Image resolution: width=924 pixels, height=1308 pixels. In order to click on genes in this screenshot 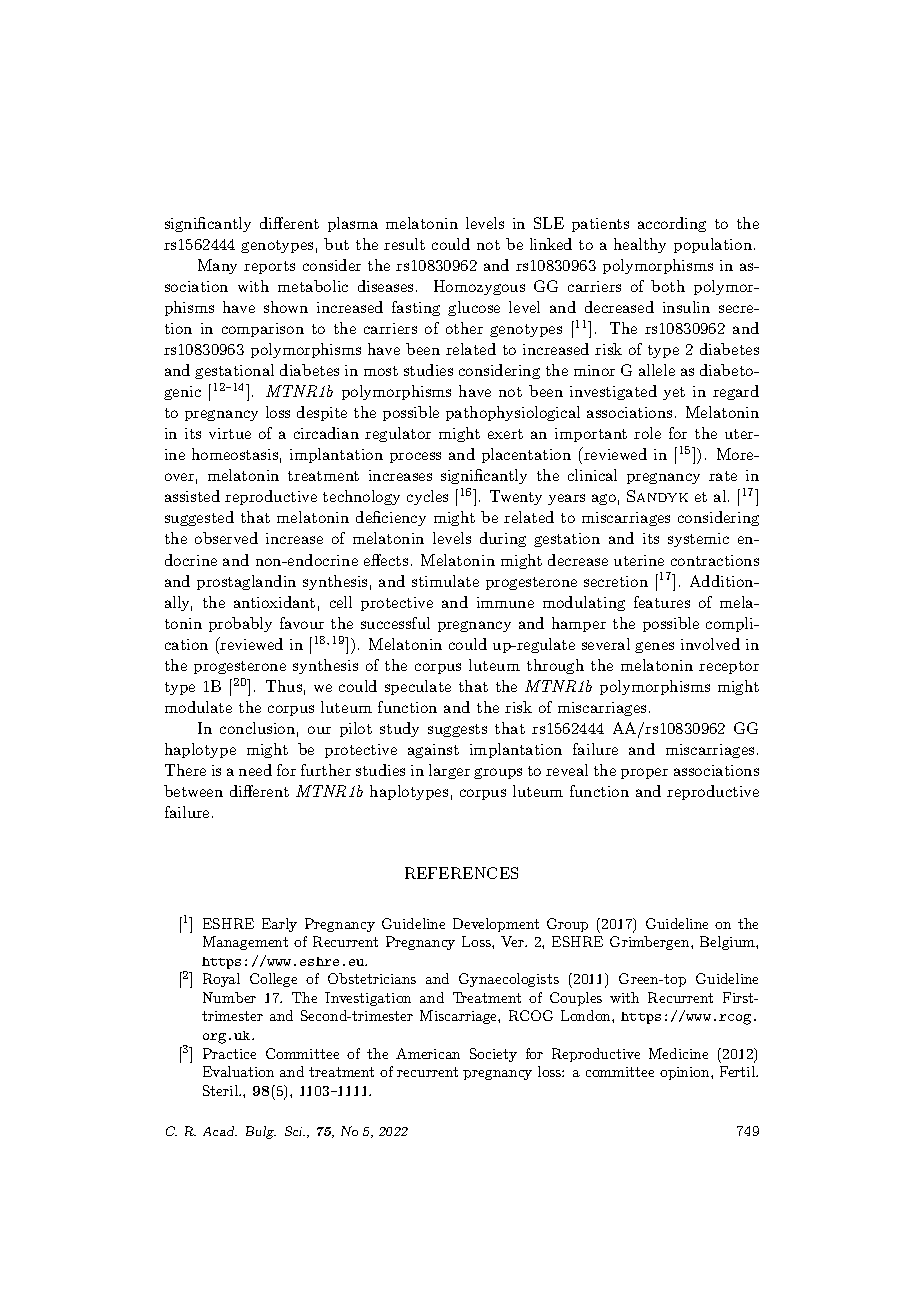, I will do `click(654, 647)`.
